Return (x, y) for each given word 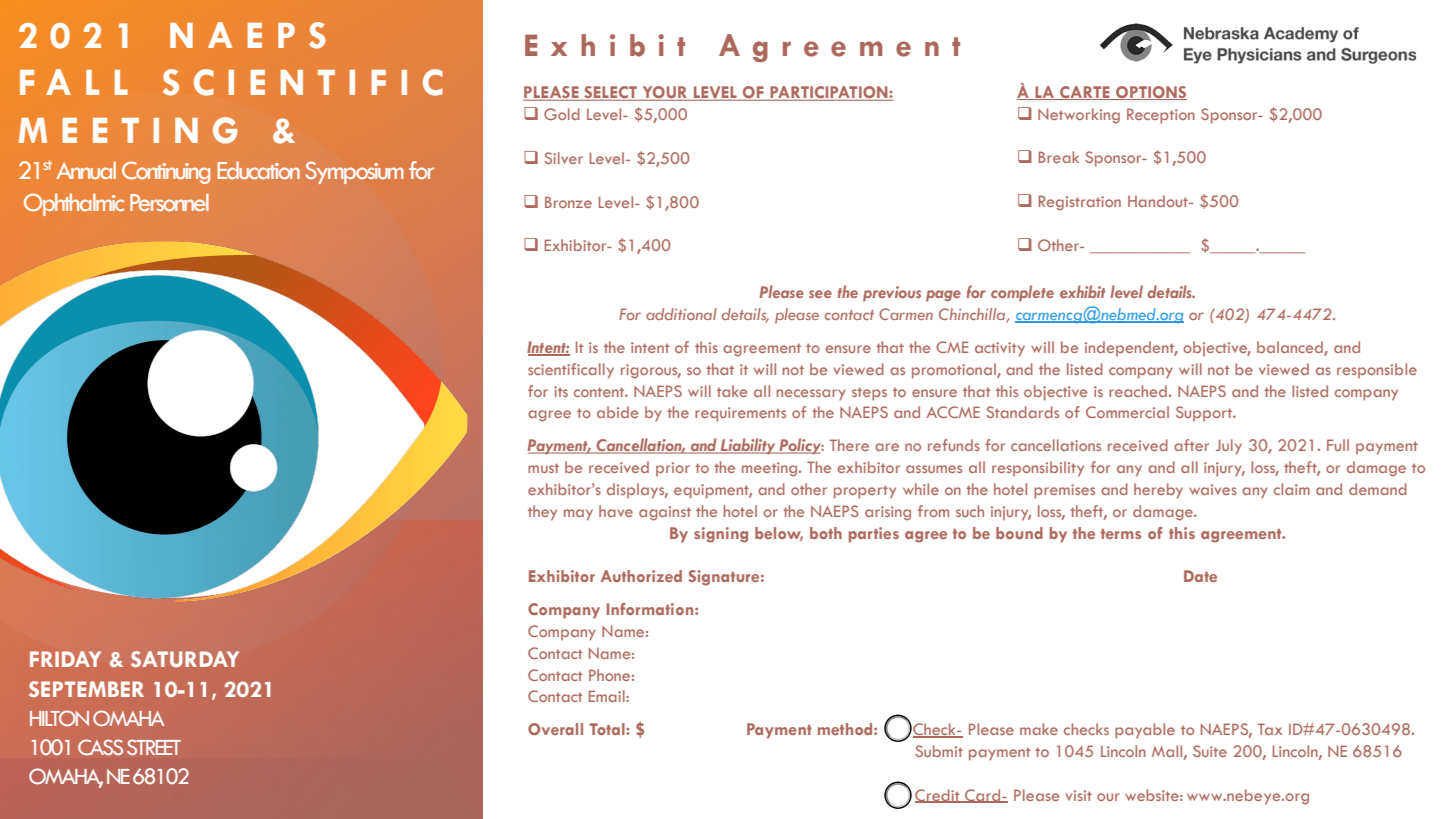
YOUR (664, 93)
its (561, 391)
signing (721, 535)
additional (681, 314)
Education (259, 170)
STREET (154, 747)
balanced (1291, 348)
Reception (1161, 116)
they (542, 513)
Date (1200, 576)
